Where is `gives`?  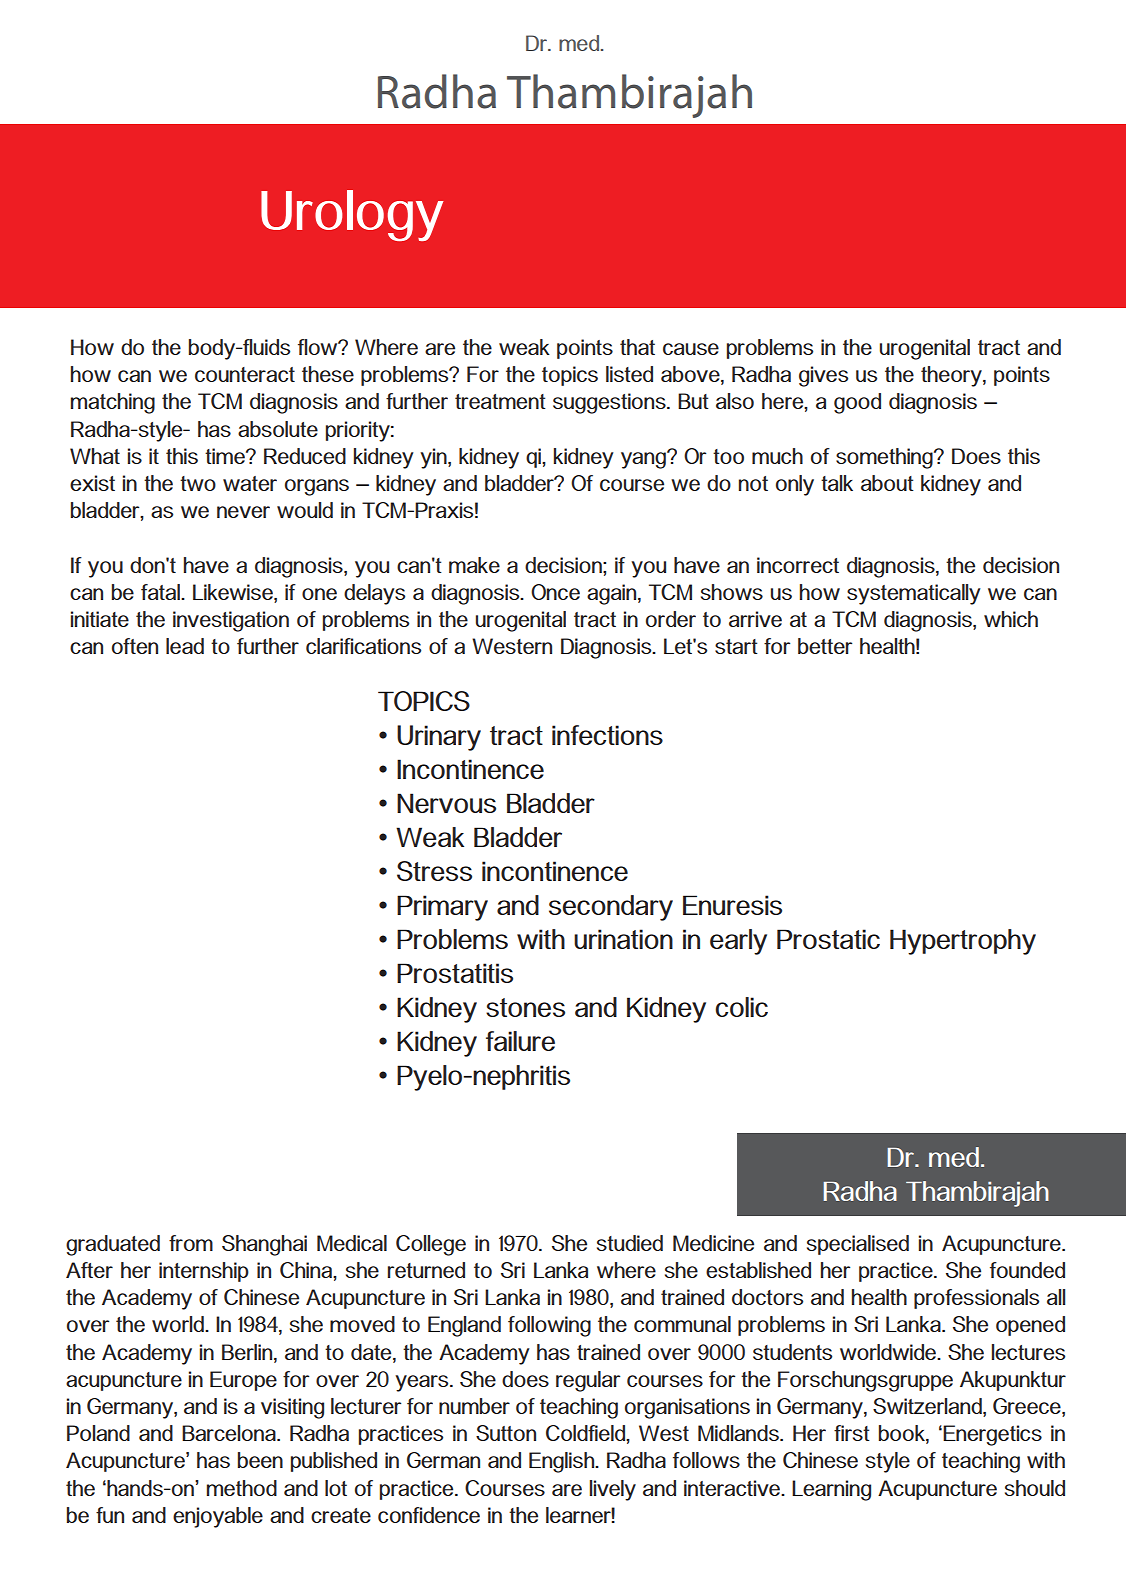
gives is located at coordinates (823, 376).
